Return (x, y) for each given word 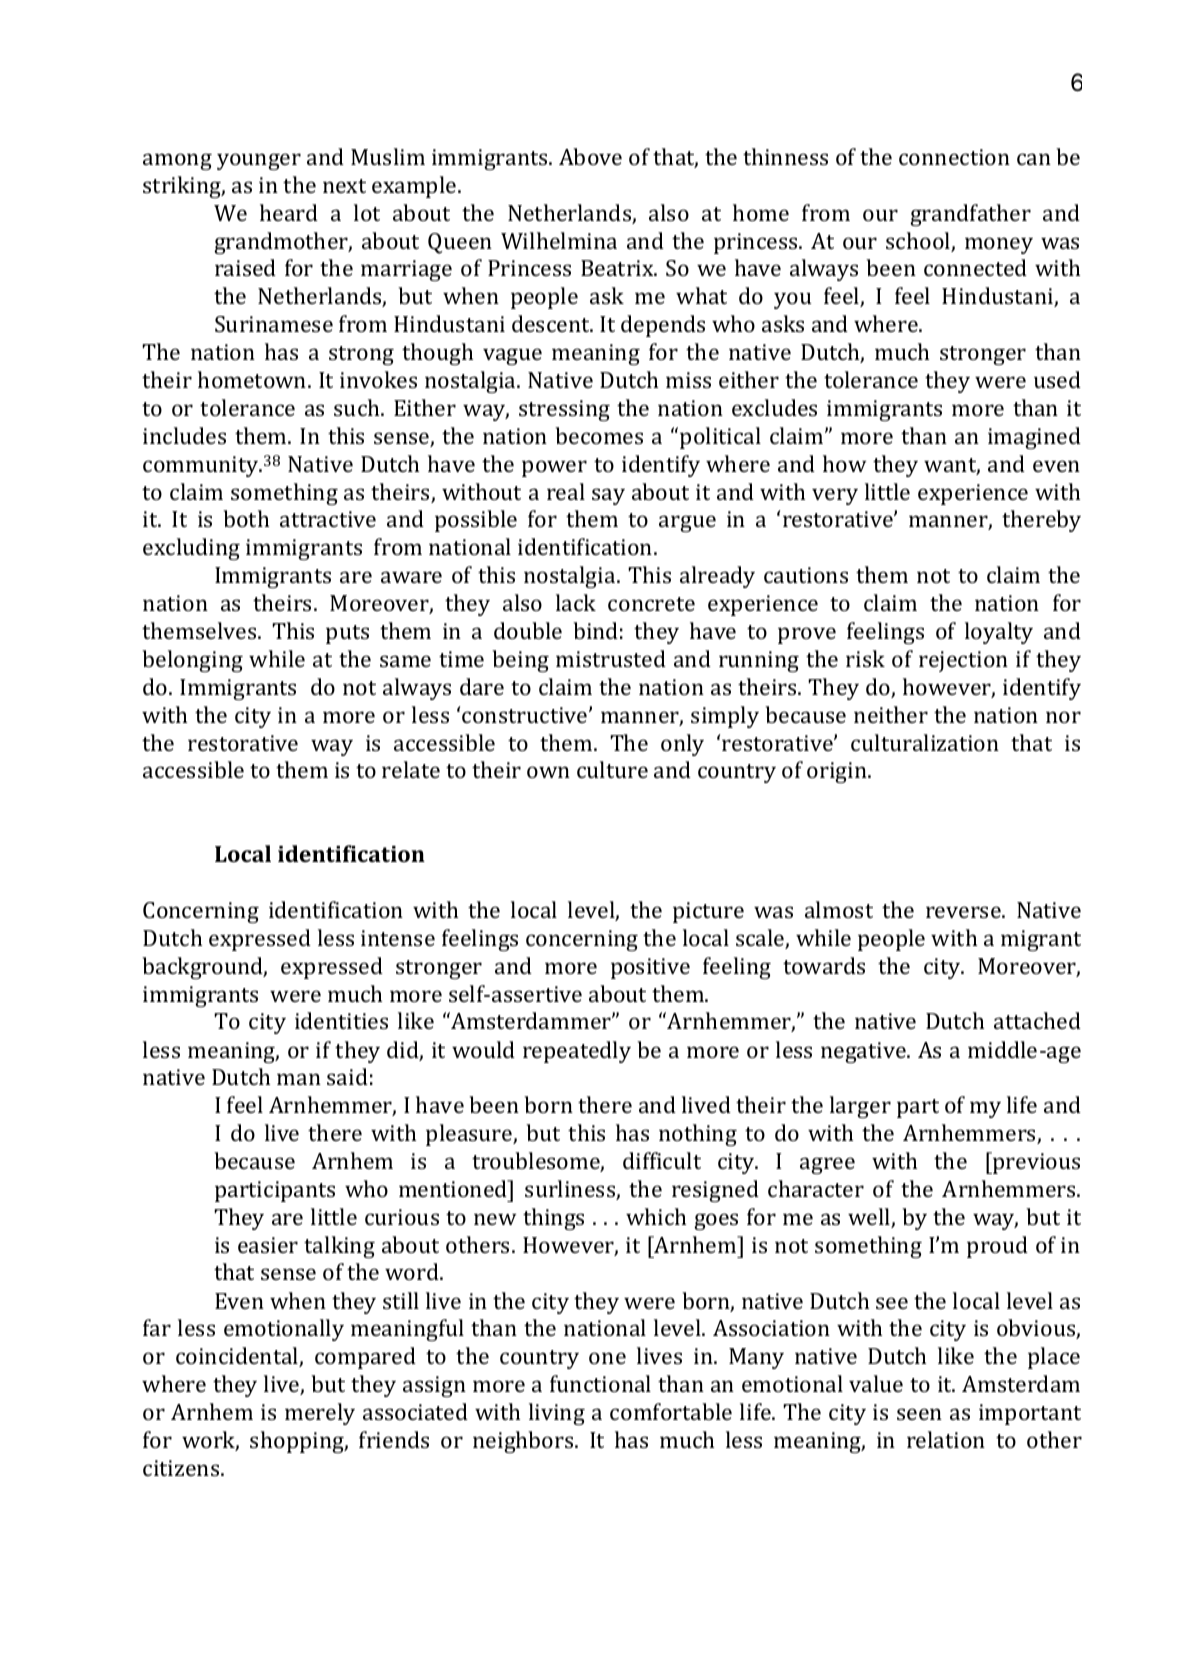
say (608, 496)
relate (411, 769)
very (835, 496)
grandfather (970, 215)
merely (320, 1414)
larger (860, 1107)
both (246, 518)
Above (590, 156)
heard (289, 212)
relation (946, 1439)
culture (612, 769)
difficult (662, 1160)
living (557, 1414)
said (347, 1076)
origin (838, 772)
